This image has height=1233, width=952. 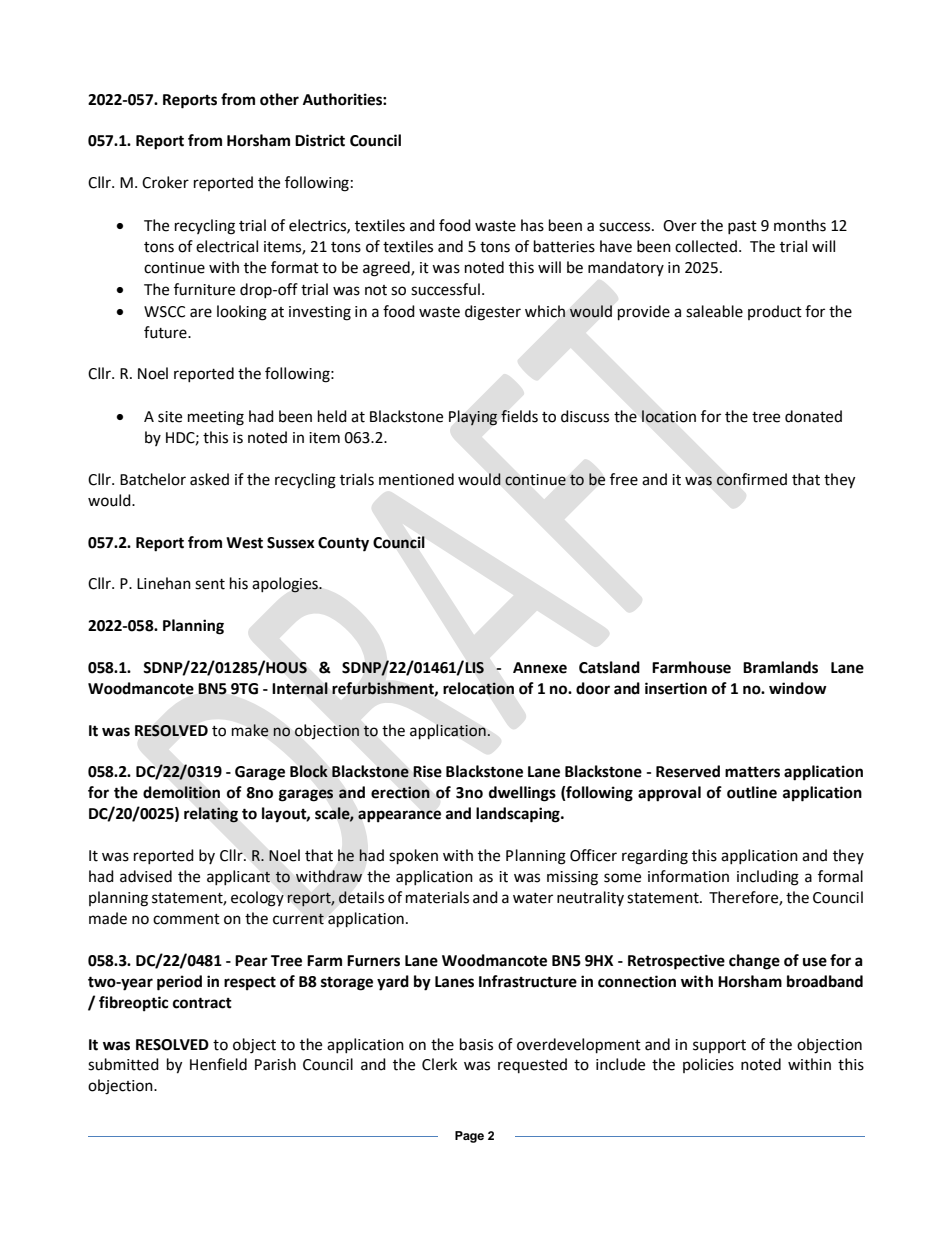 I want to click on spoken, so click(x=413, y=857).
